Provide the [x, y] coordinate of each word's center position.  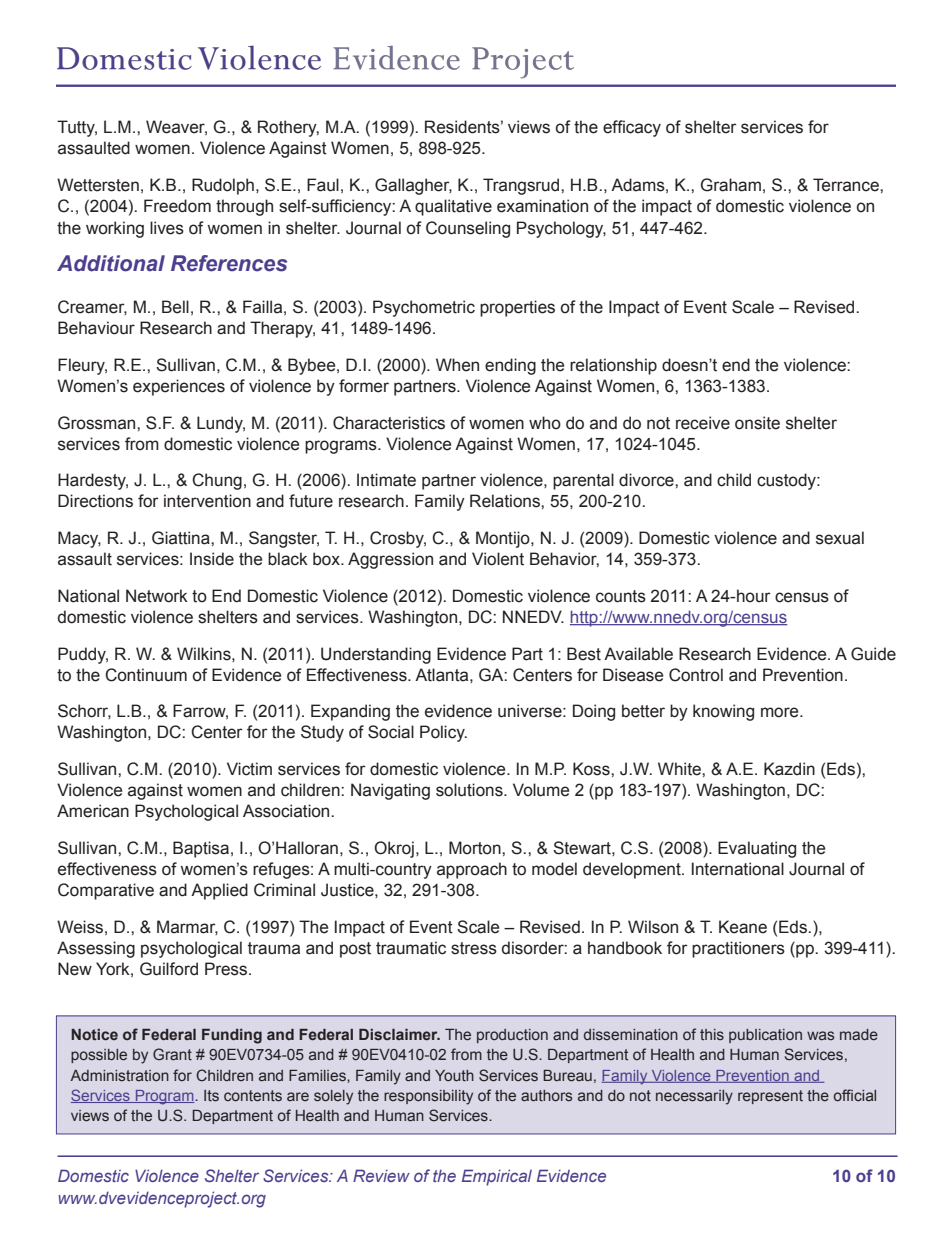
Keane [743, 927]
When [457, 365]
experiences [179, 387]
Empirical [497, 1177]
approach [472, 870]
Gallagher [413, 186]
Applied [219, 891]
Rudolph [223, 186]
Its [211, 1096]
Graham [731, 185]
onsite [757, 423]
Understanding [376, 655]
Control [696, 675]
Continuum [146, 675]
